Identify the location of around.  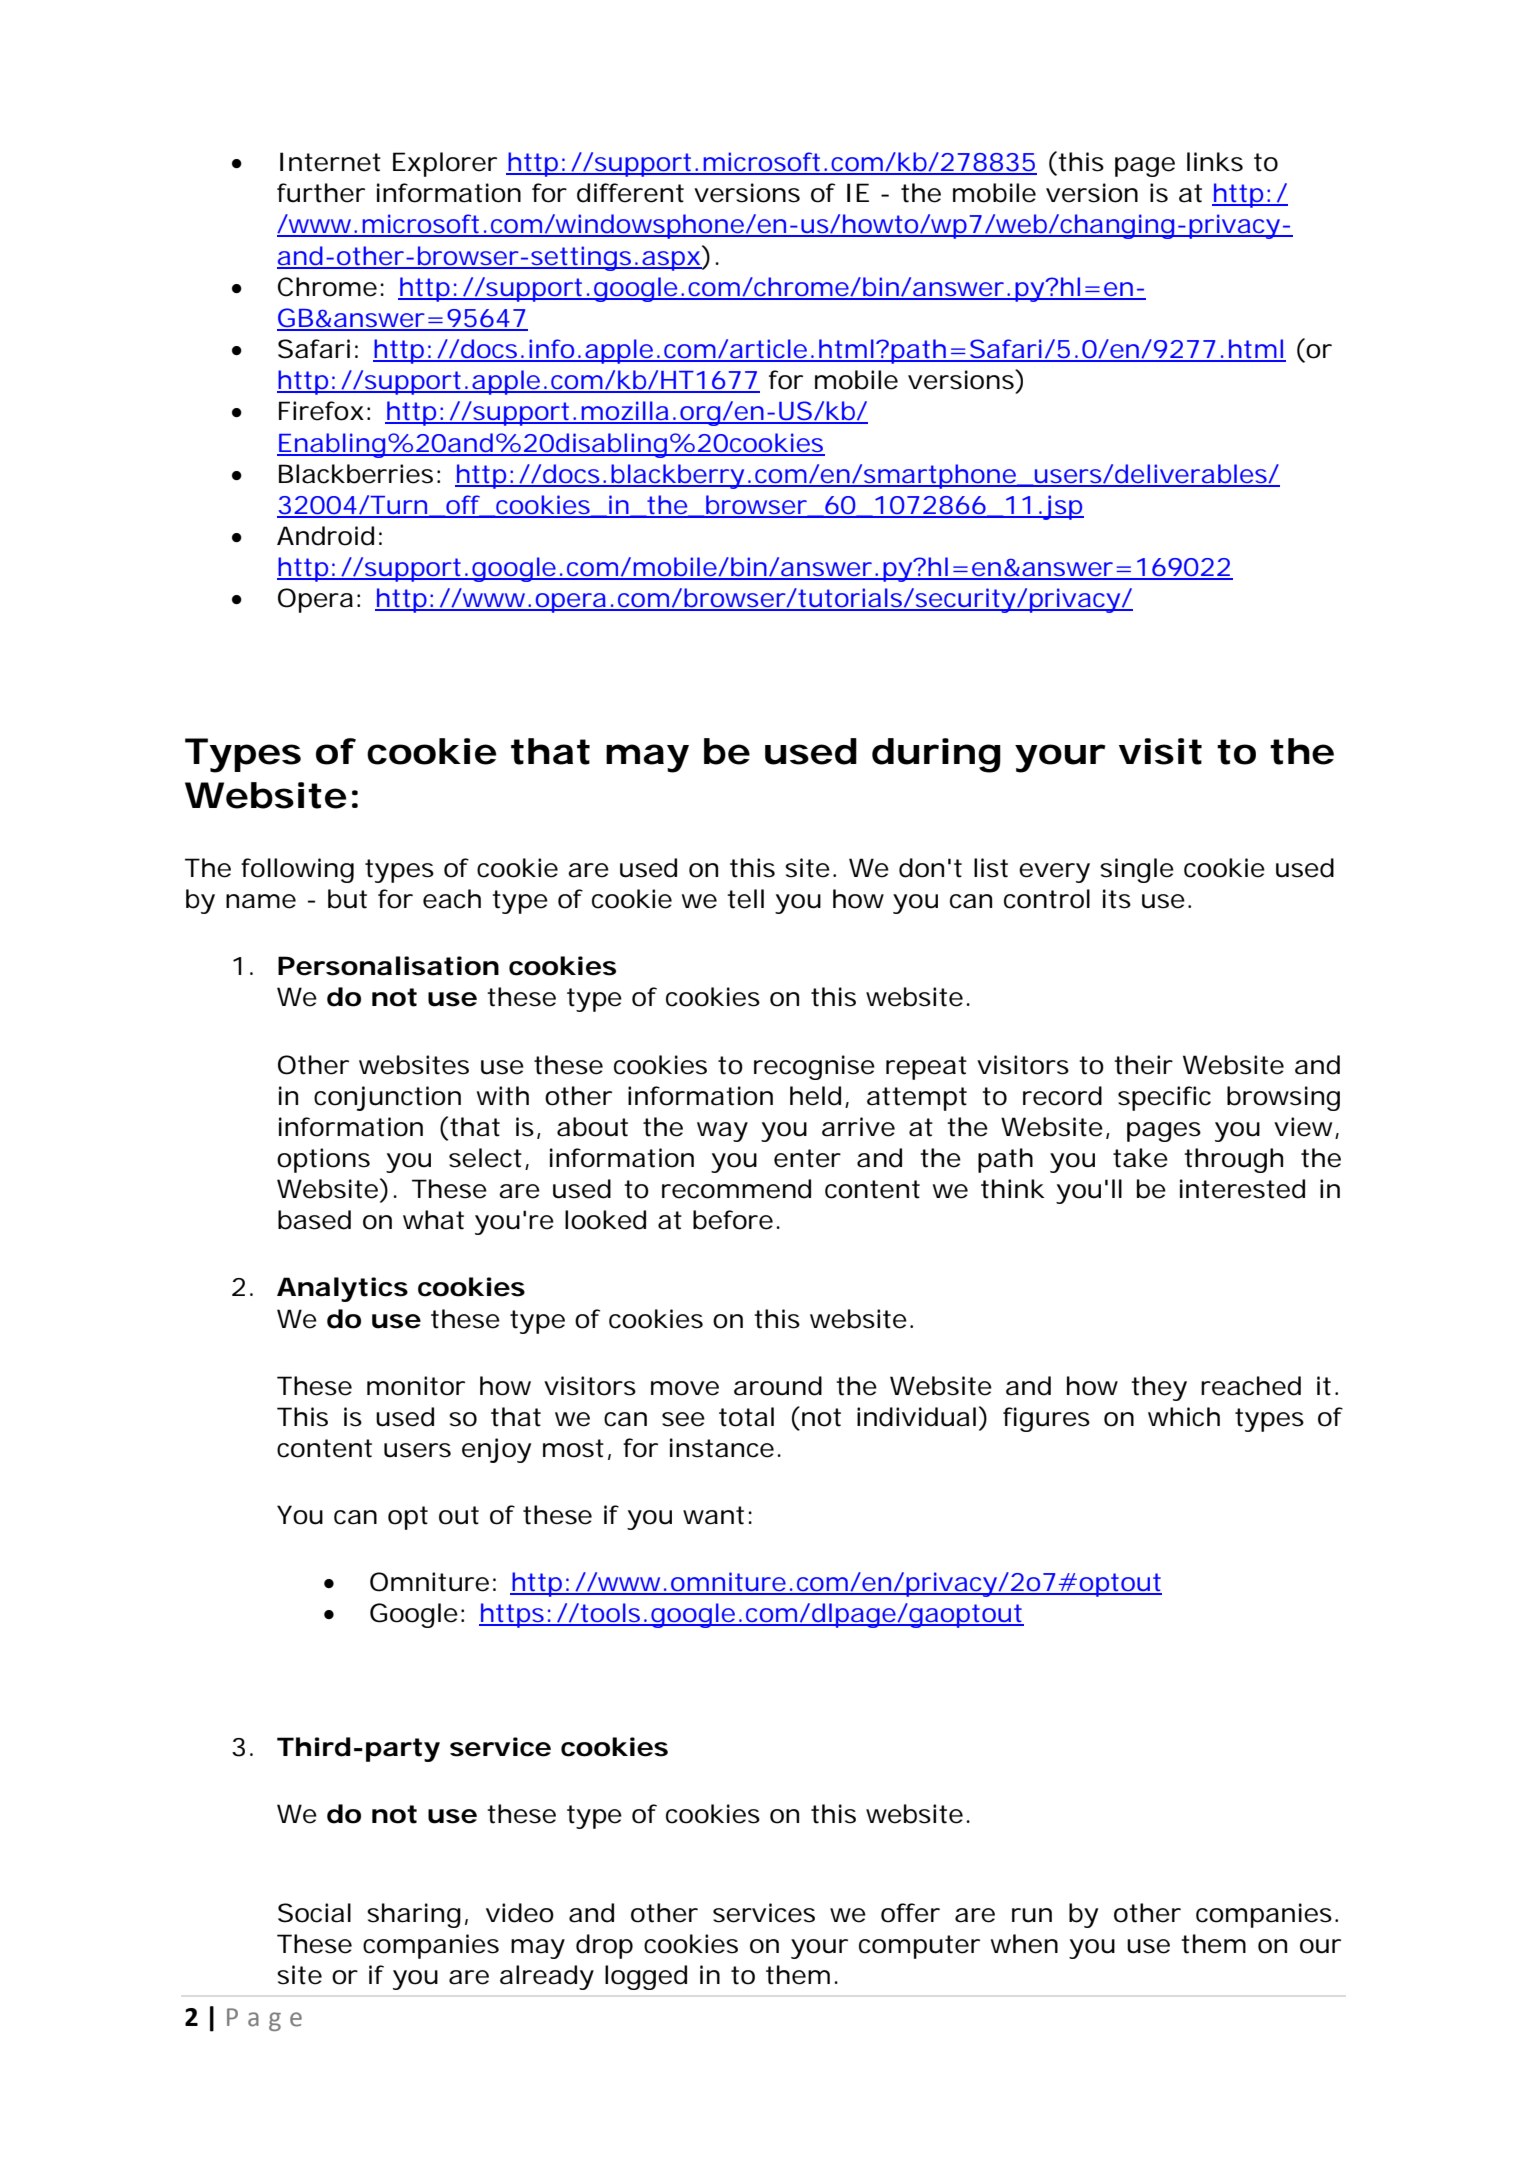
(778, 1386).
